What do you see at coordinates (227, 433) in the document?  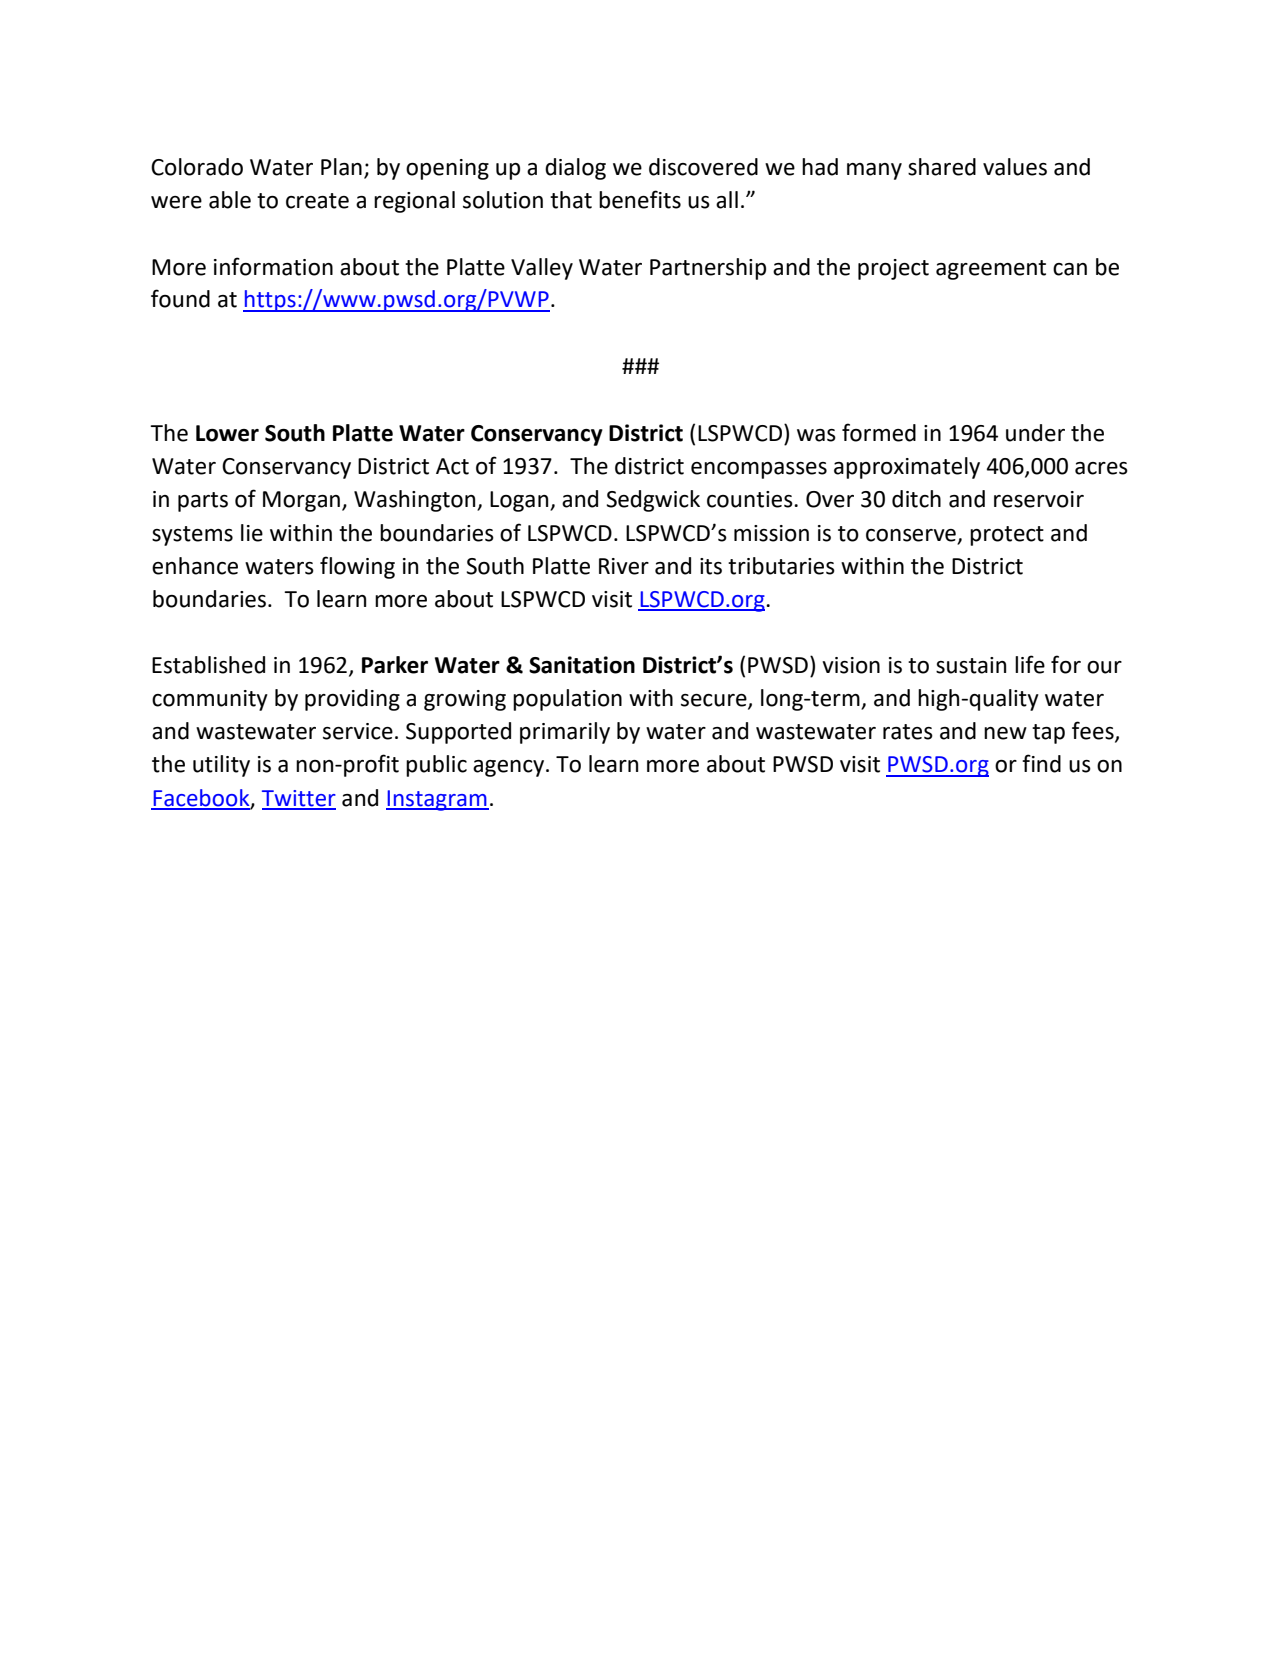 I see `Lower` at bounding box center [227, 433].
